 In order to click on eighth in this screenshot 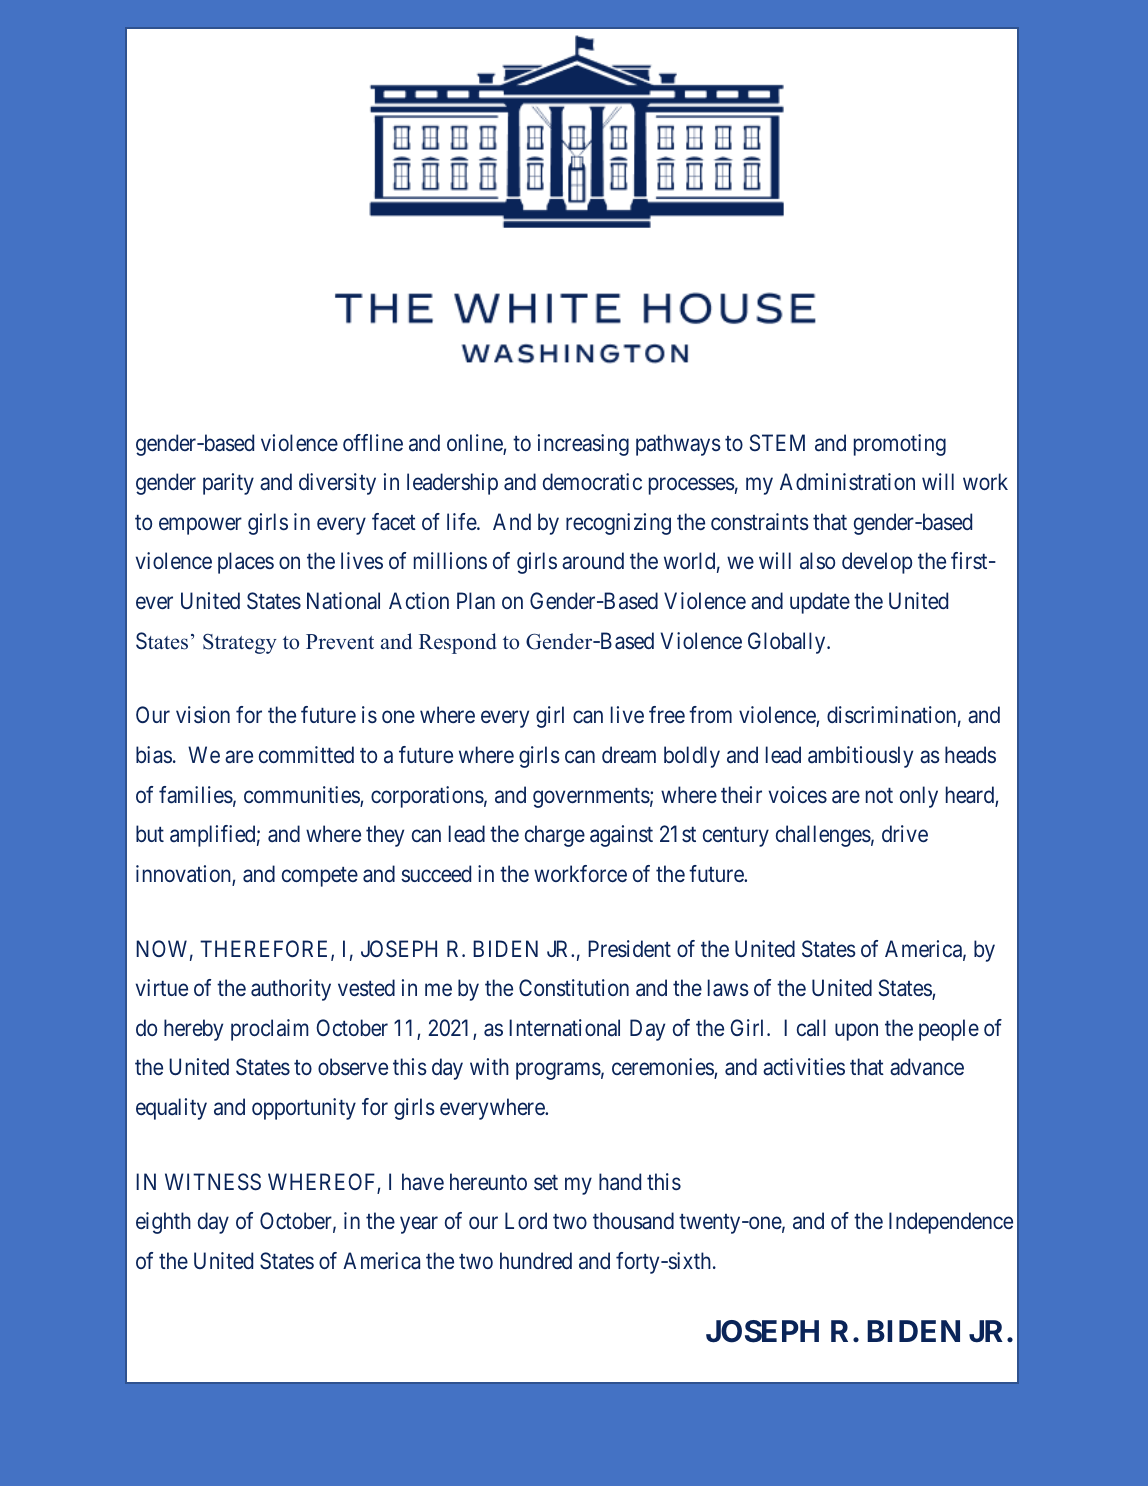, I will do `click(163, 1223)`.
